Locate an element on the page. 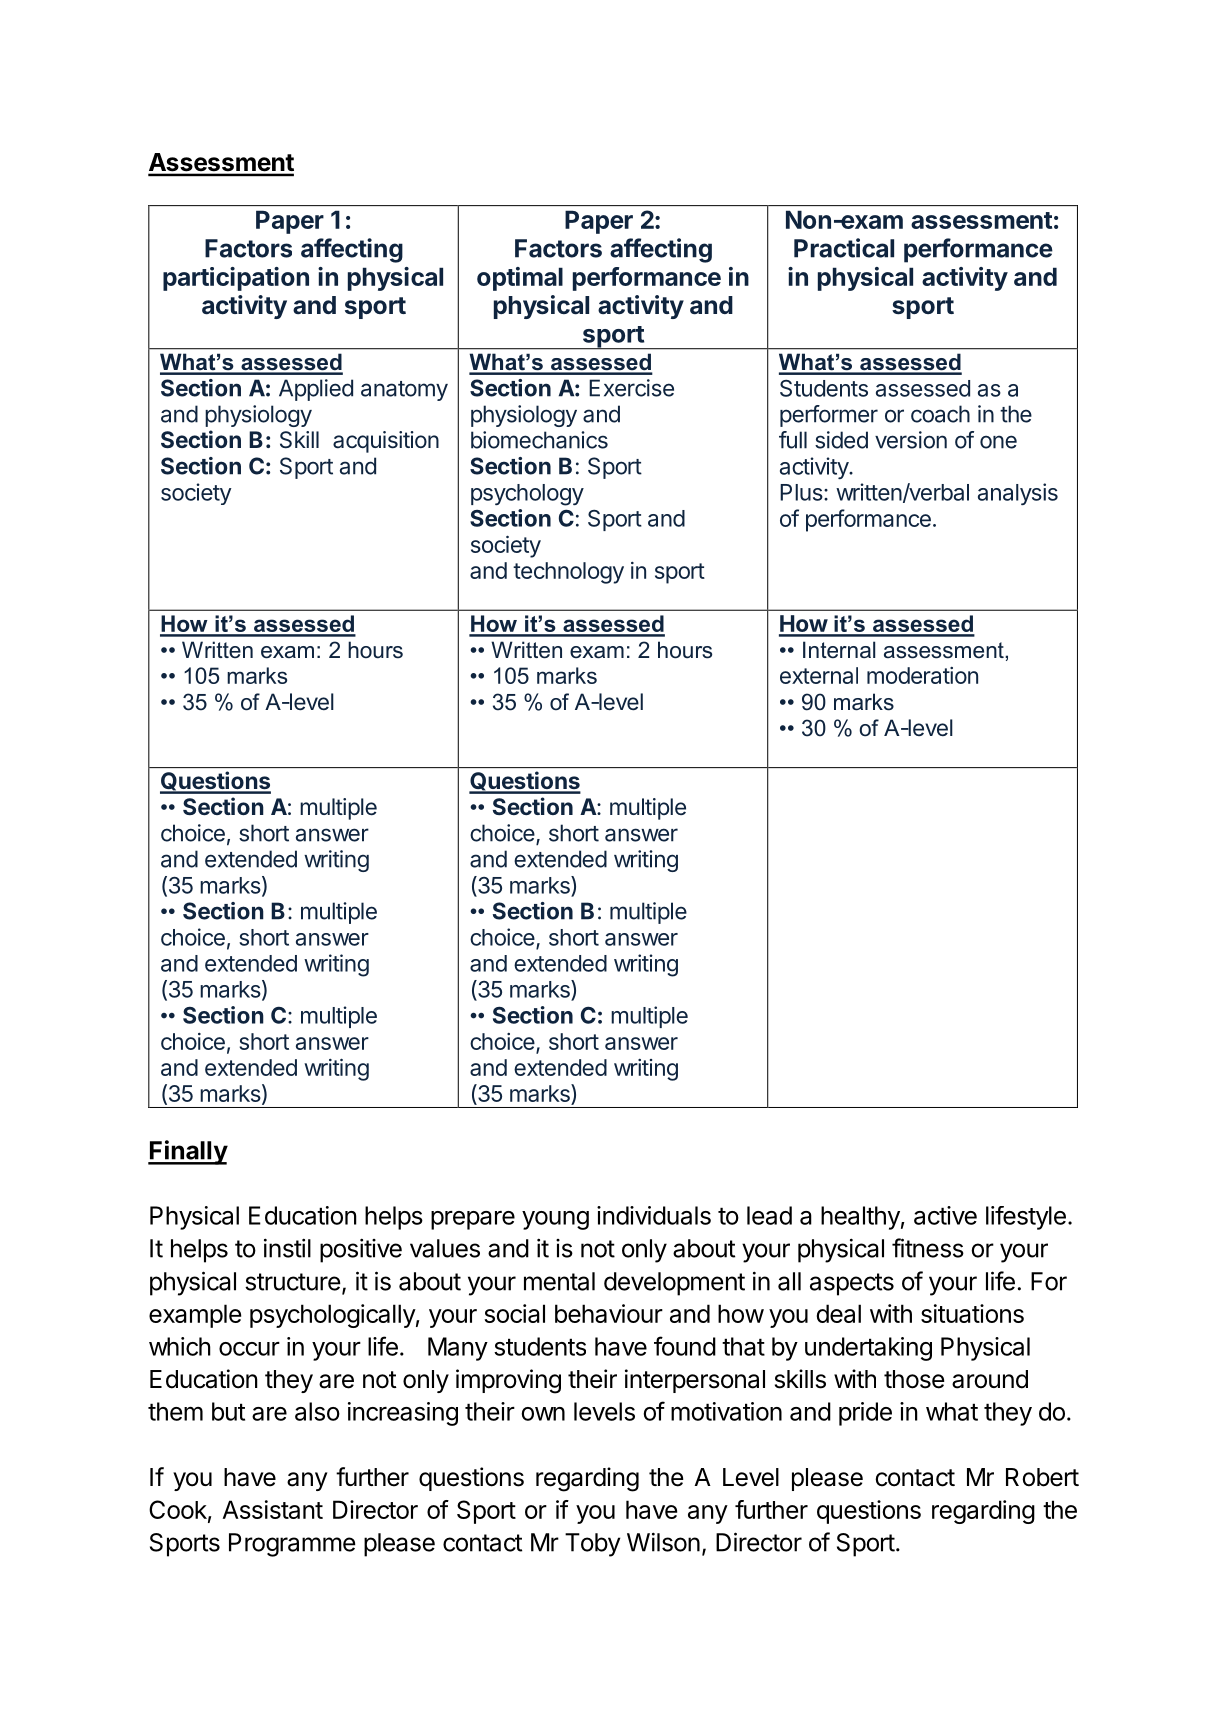 The image size is (1226, 1734). Practical is located at coordinates (844, 248).
